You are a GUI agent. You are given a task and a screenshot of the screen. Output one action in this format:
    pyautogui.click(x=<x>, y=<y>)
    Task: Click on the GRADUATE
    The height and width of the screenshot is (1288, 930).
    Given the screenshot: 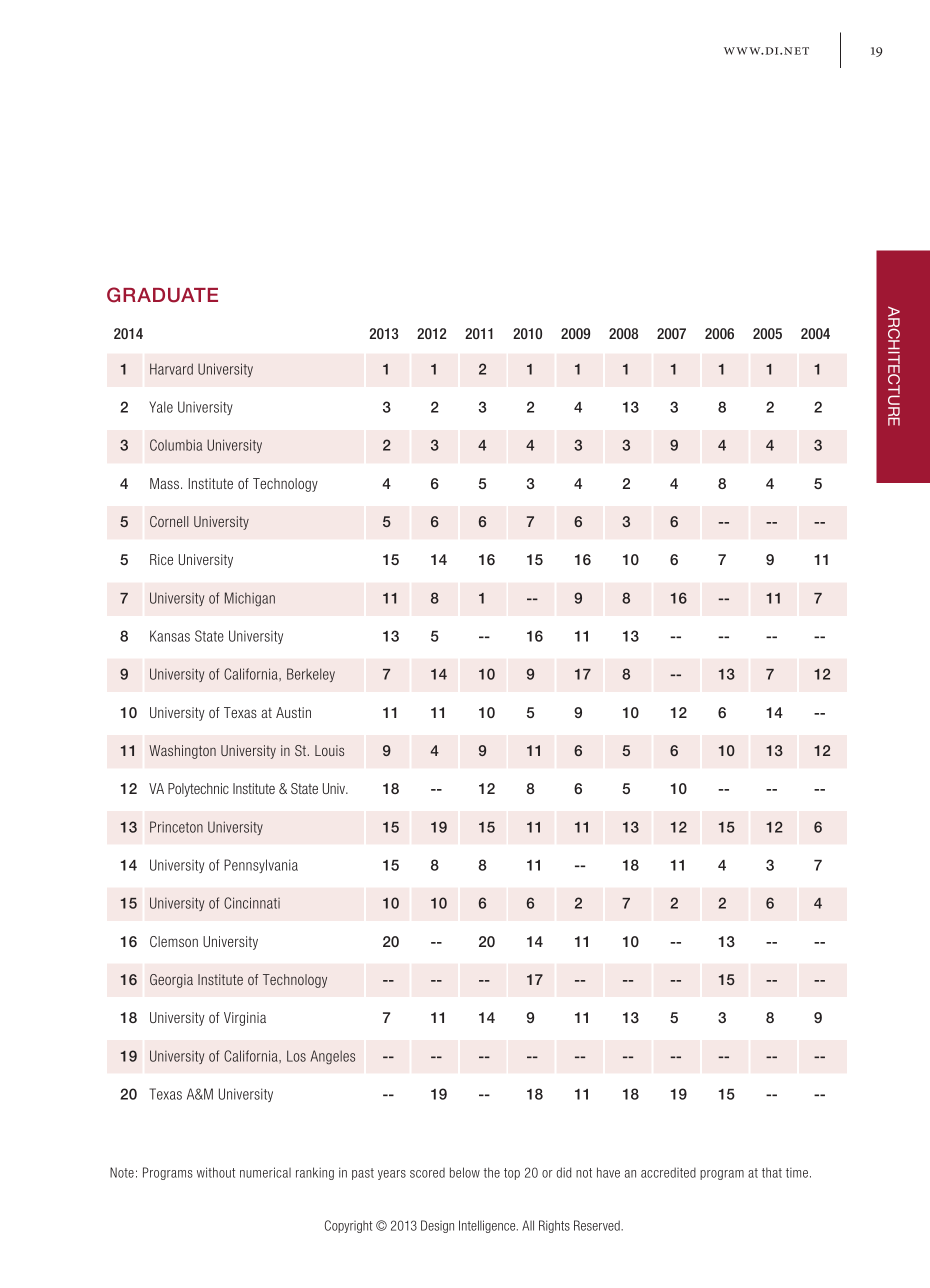 What is the action you would take?
    pyautogui.click(x=162, y=295)
